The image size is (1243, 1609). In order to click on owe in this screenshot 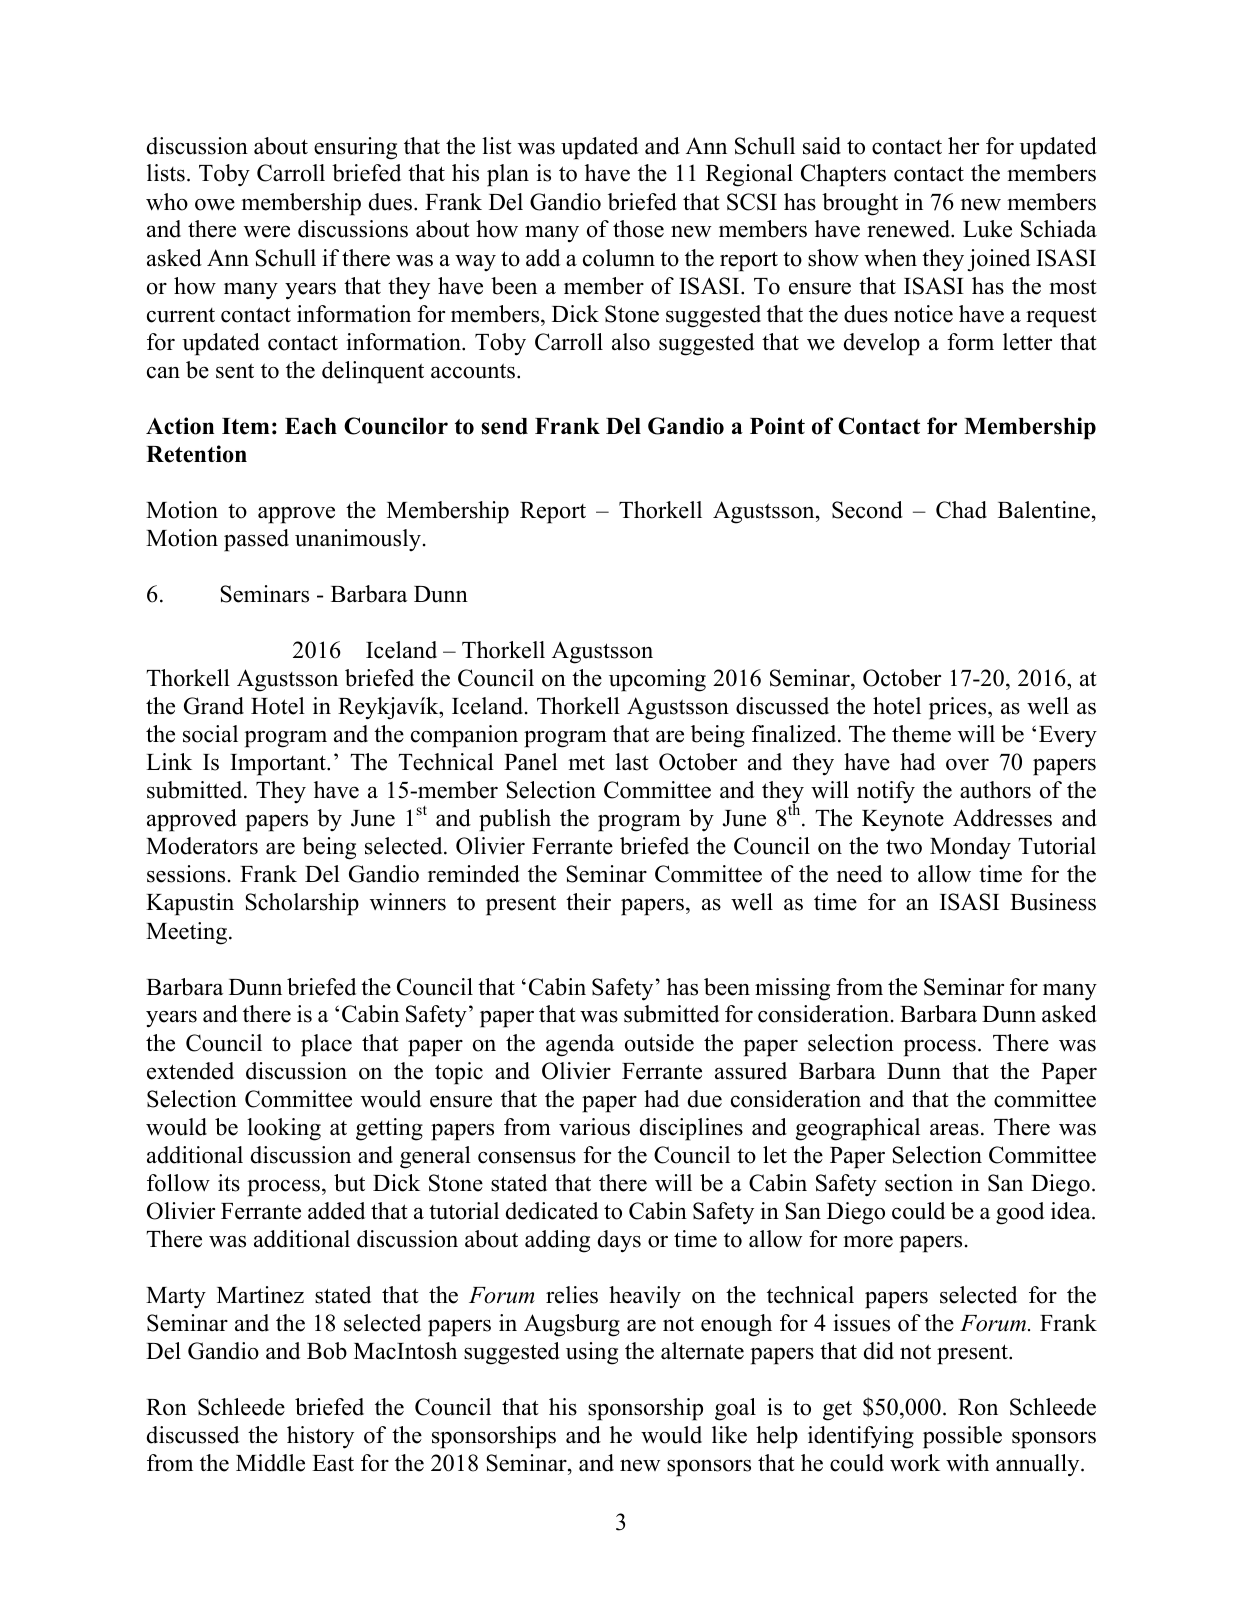, I will do `click(215, 204)`.
